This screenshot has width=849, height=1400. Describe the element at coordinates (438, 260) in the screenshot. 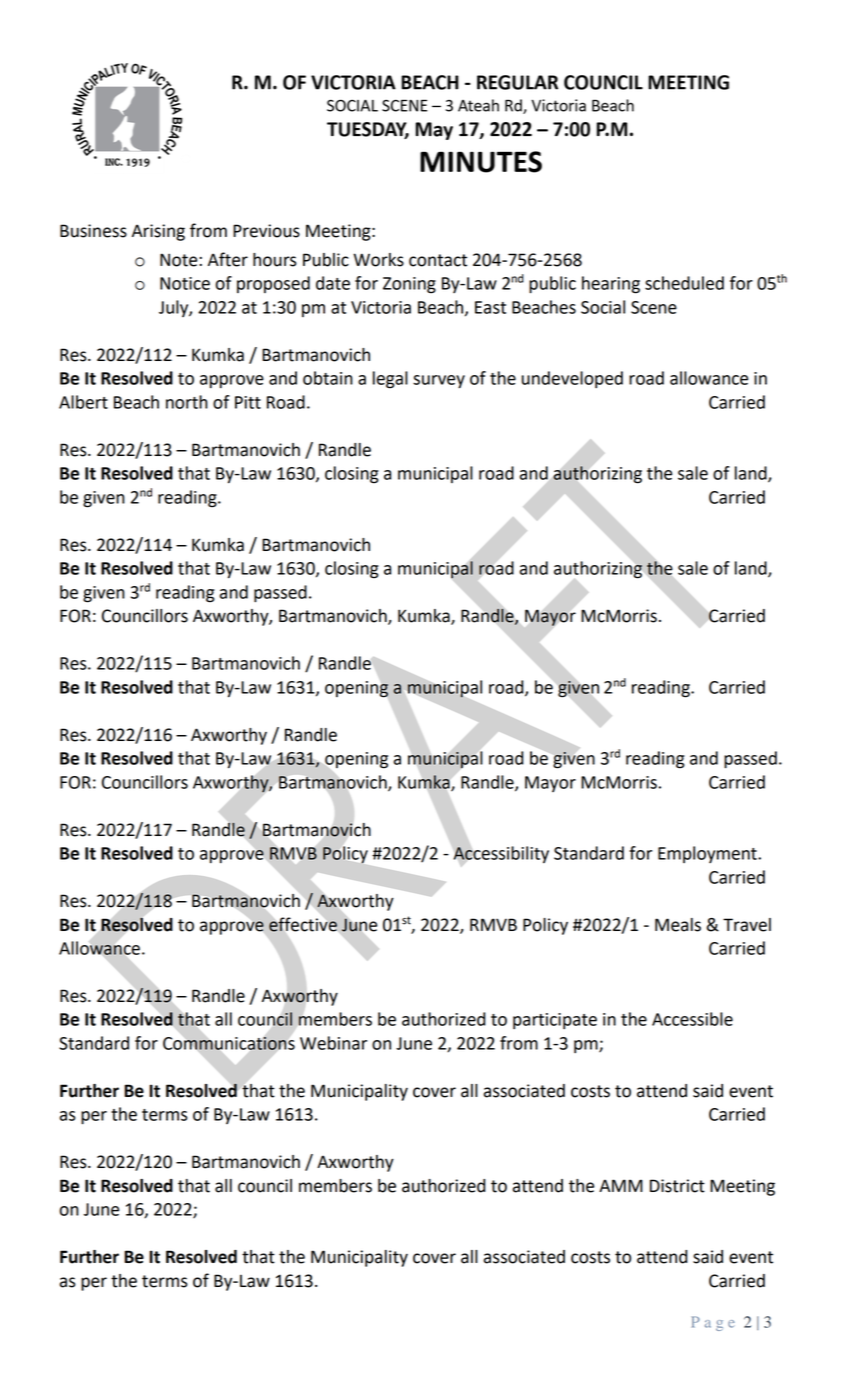

I see `contact` at that location.
